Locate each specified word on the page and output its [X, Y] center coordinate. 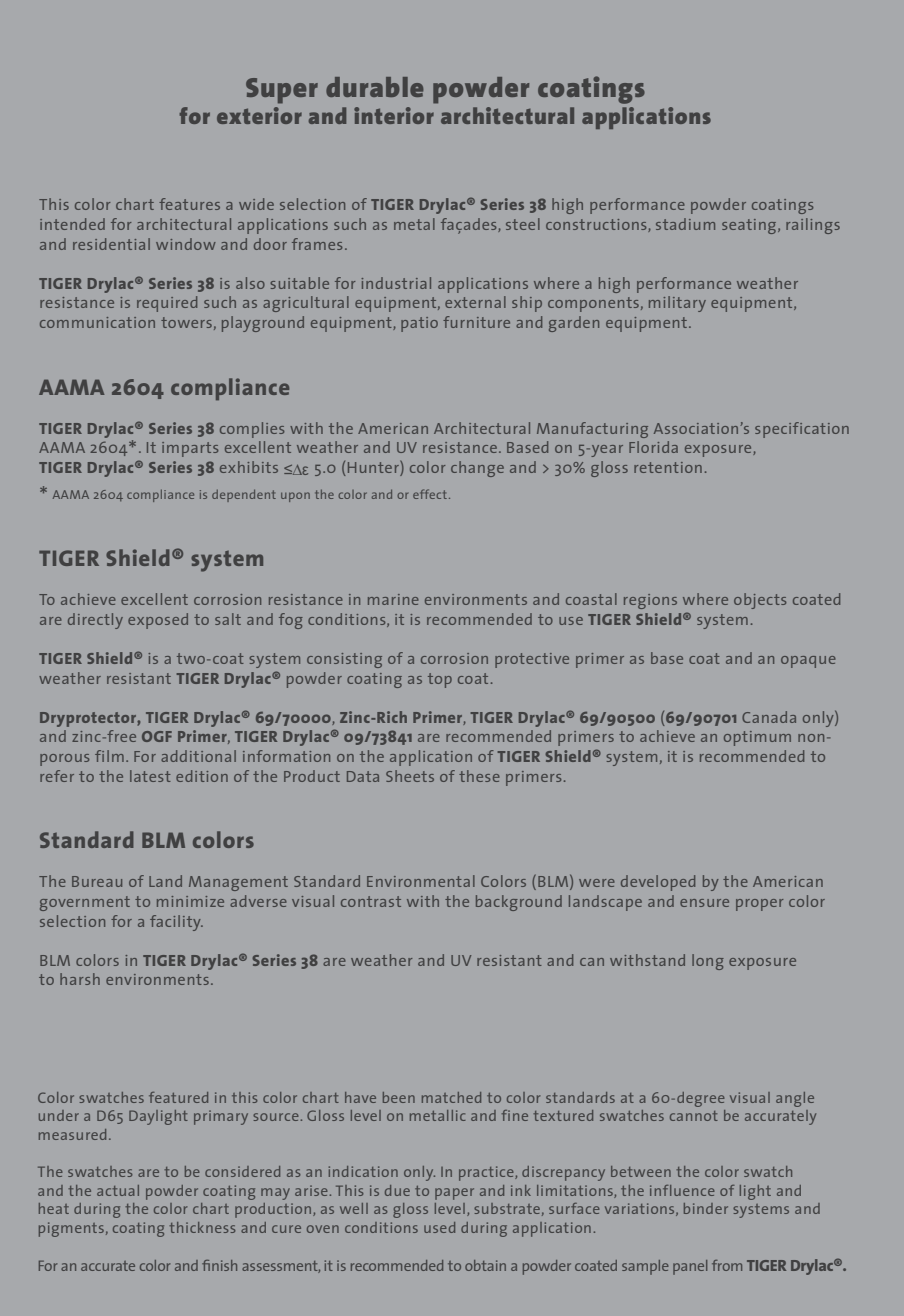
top [440, 680]
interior [394, 115]
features [189, 204]
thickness [202, 1227]
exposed [158, 621]
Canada [769, 717]
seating [750, 226]
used [439, 1227]
